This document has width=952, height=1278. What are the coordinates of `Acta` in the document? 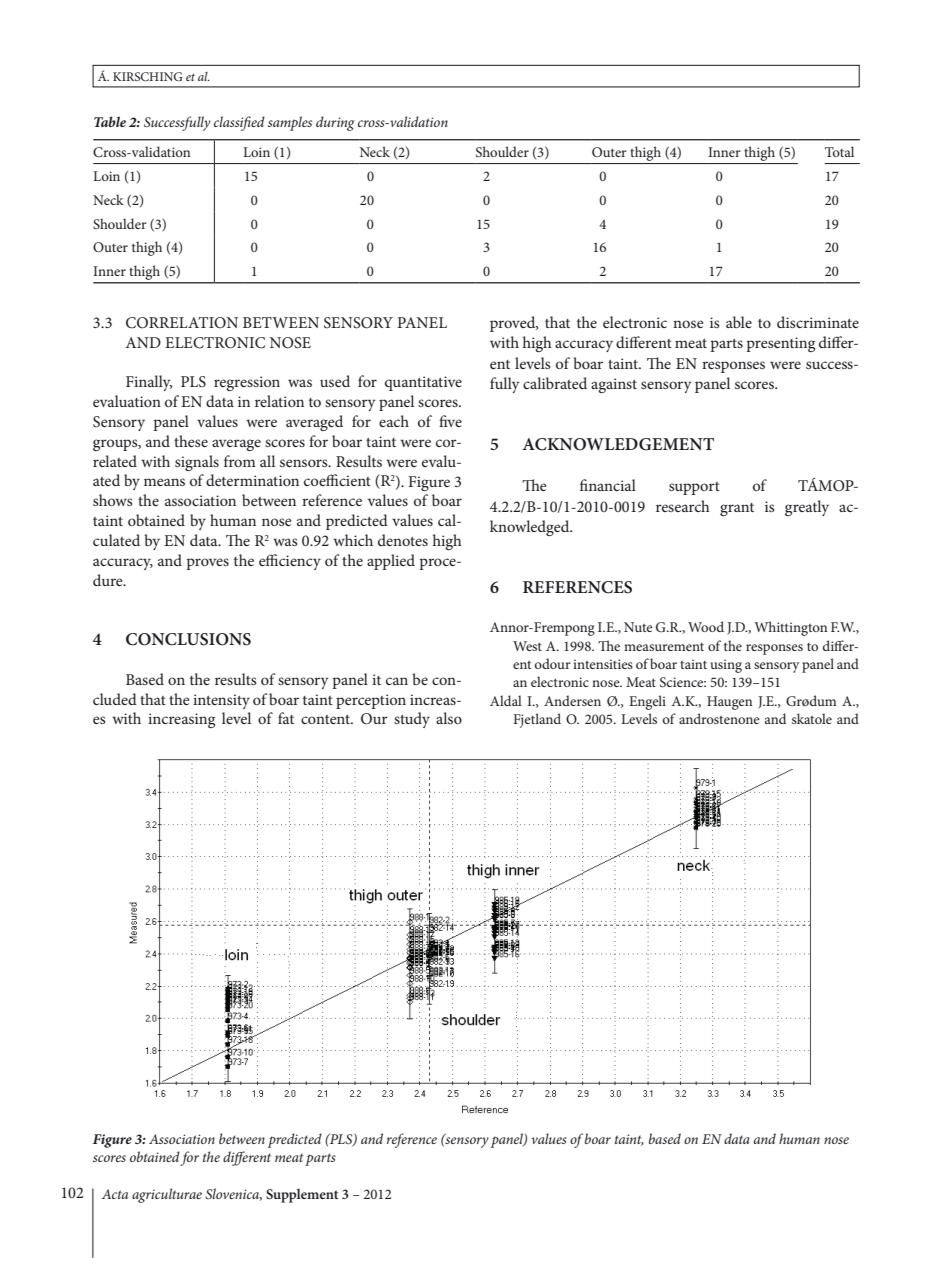 It's located at (115, 1194).
